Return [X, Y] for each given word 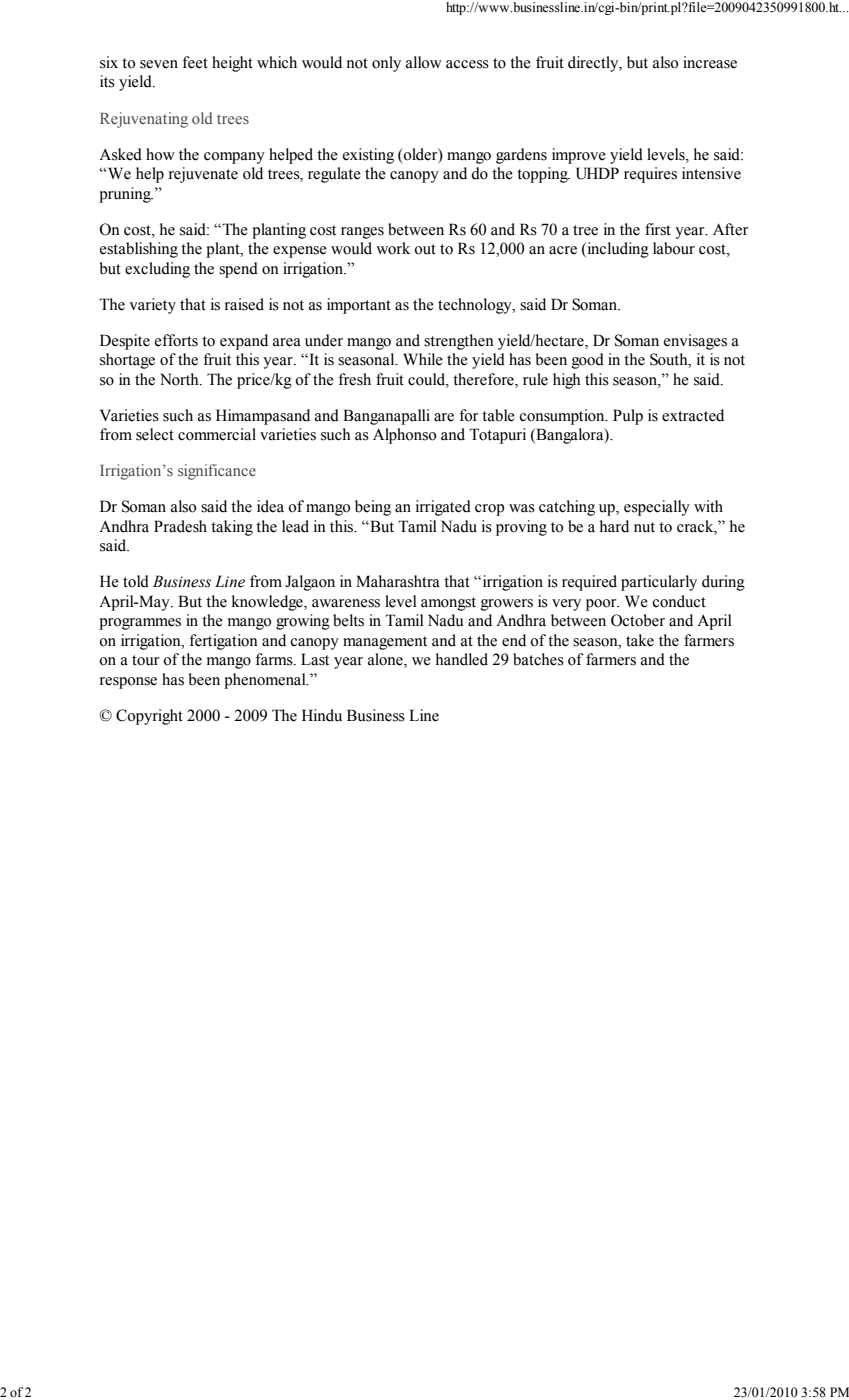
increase [710, 62]
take [640, 640]
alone [386, 660]
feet [195, 62]
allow [424, 62]
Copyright [149, 717]
